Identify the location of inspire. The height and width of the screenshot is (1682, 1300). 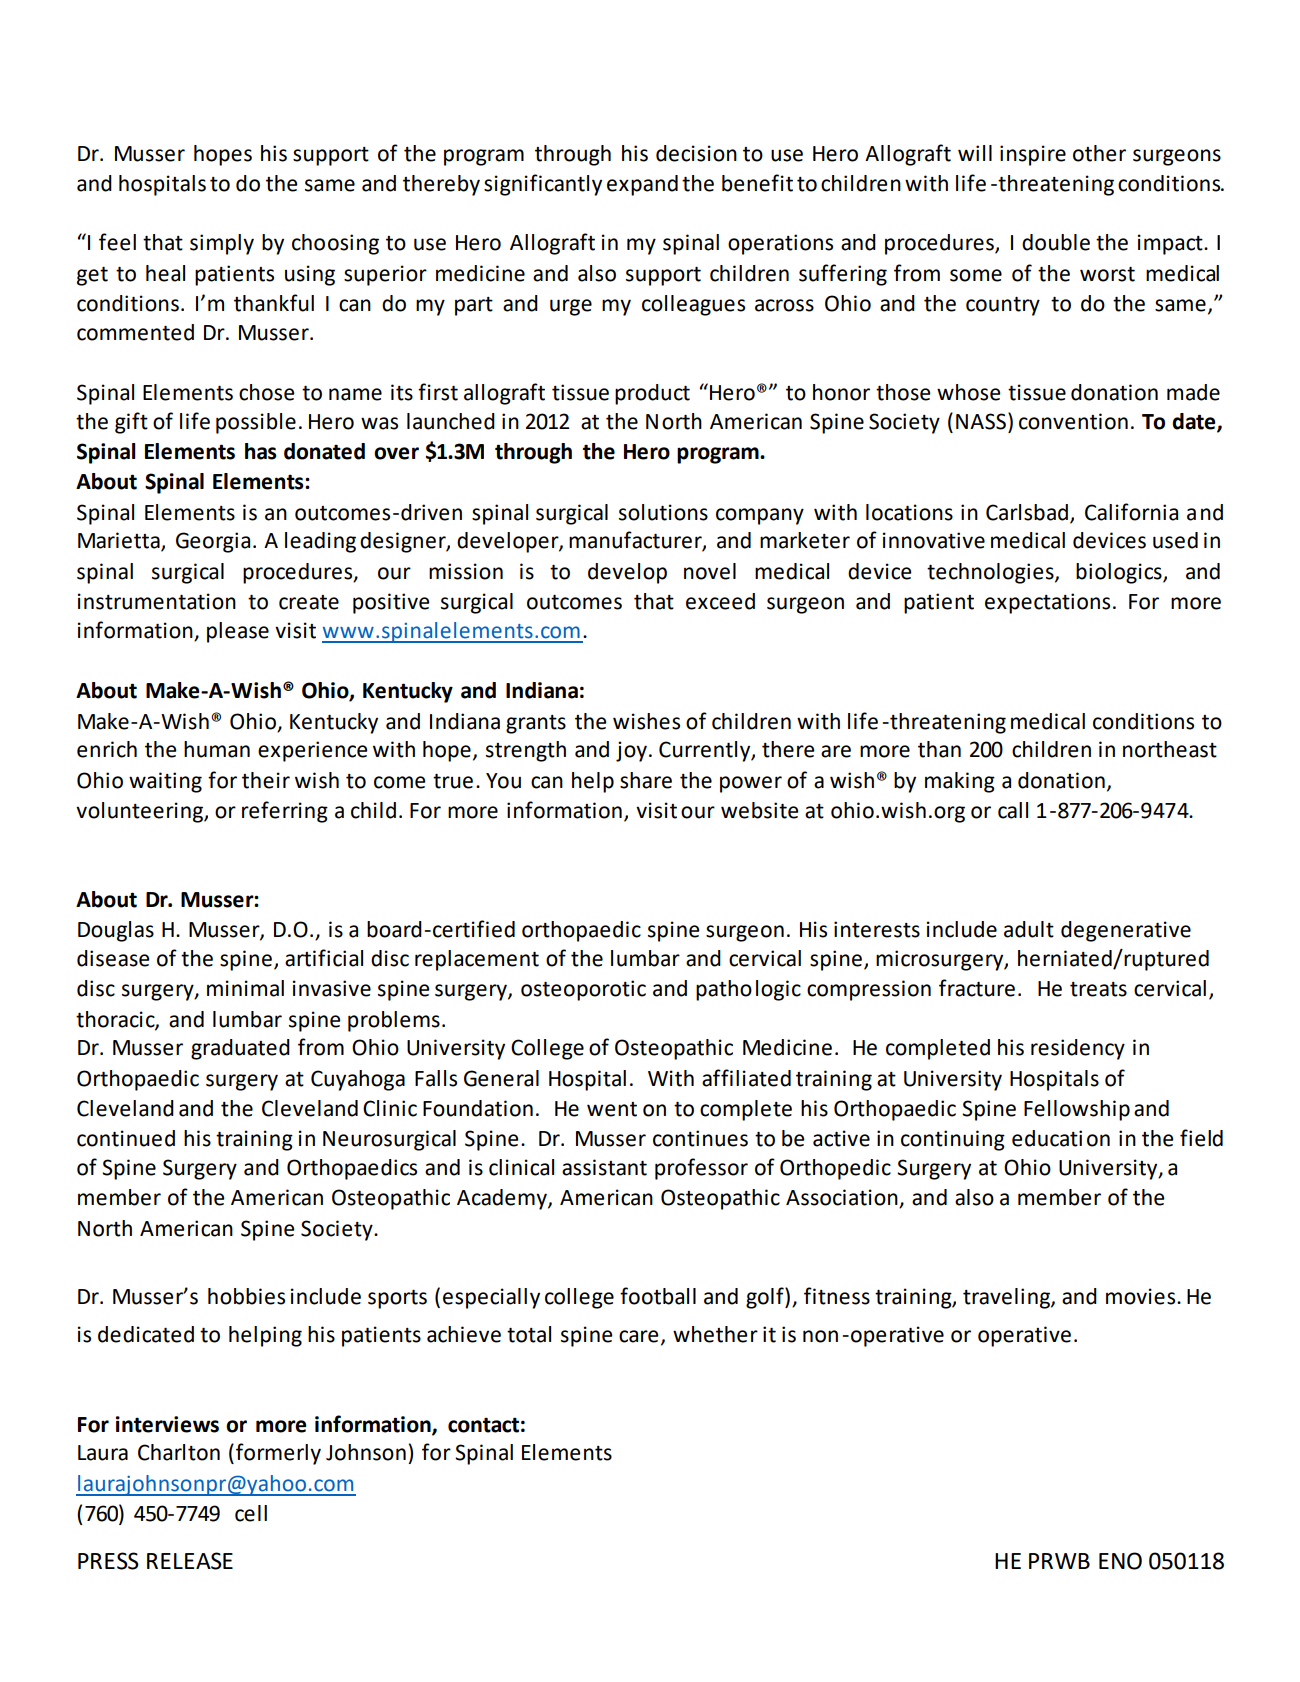
(1033, 155).
